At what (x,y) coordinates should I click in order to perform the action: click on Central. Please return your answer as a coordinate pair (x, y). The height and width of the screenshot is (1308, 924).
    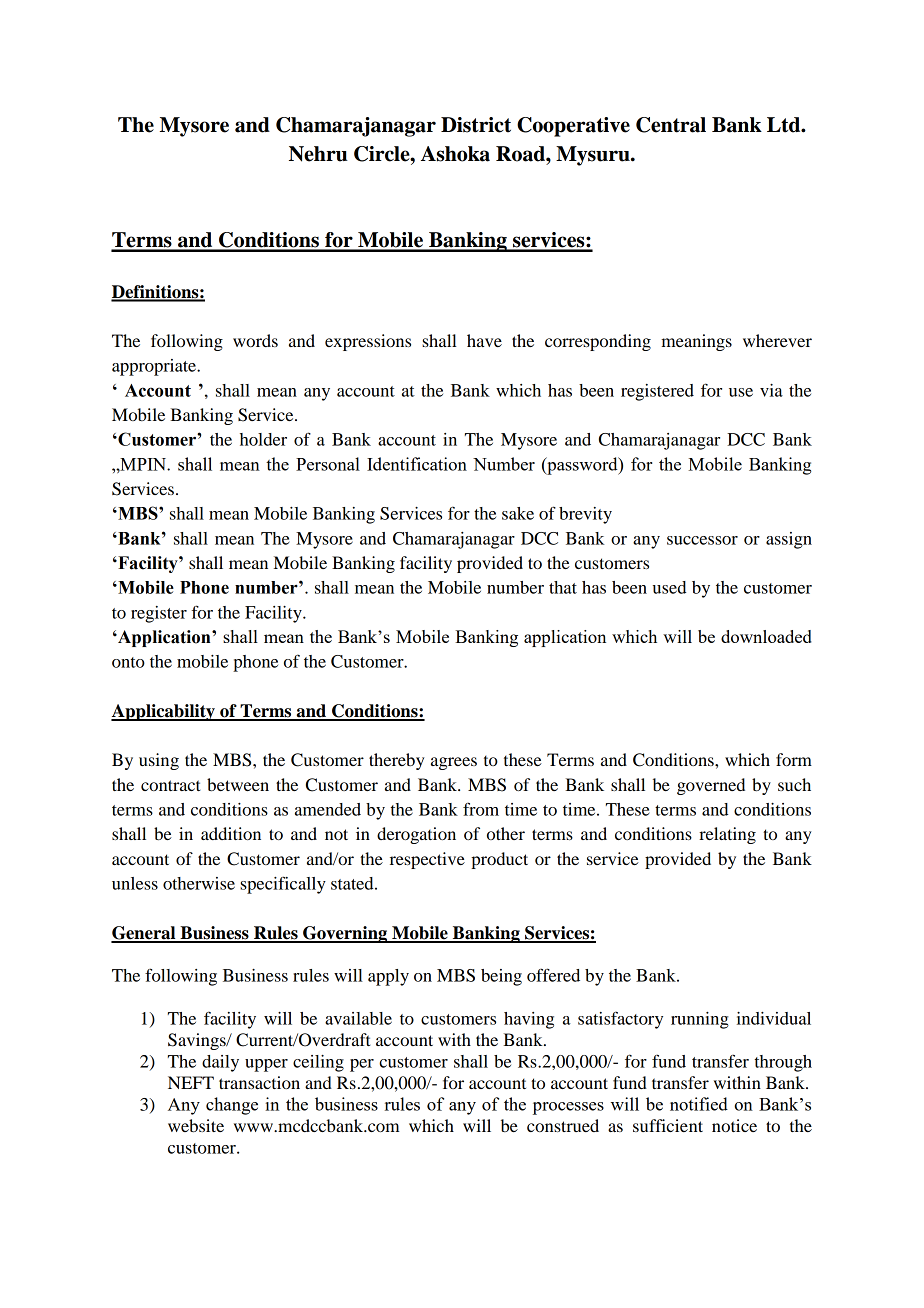
    Looking at the image, I should click on (671, 125).
